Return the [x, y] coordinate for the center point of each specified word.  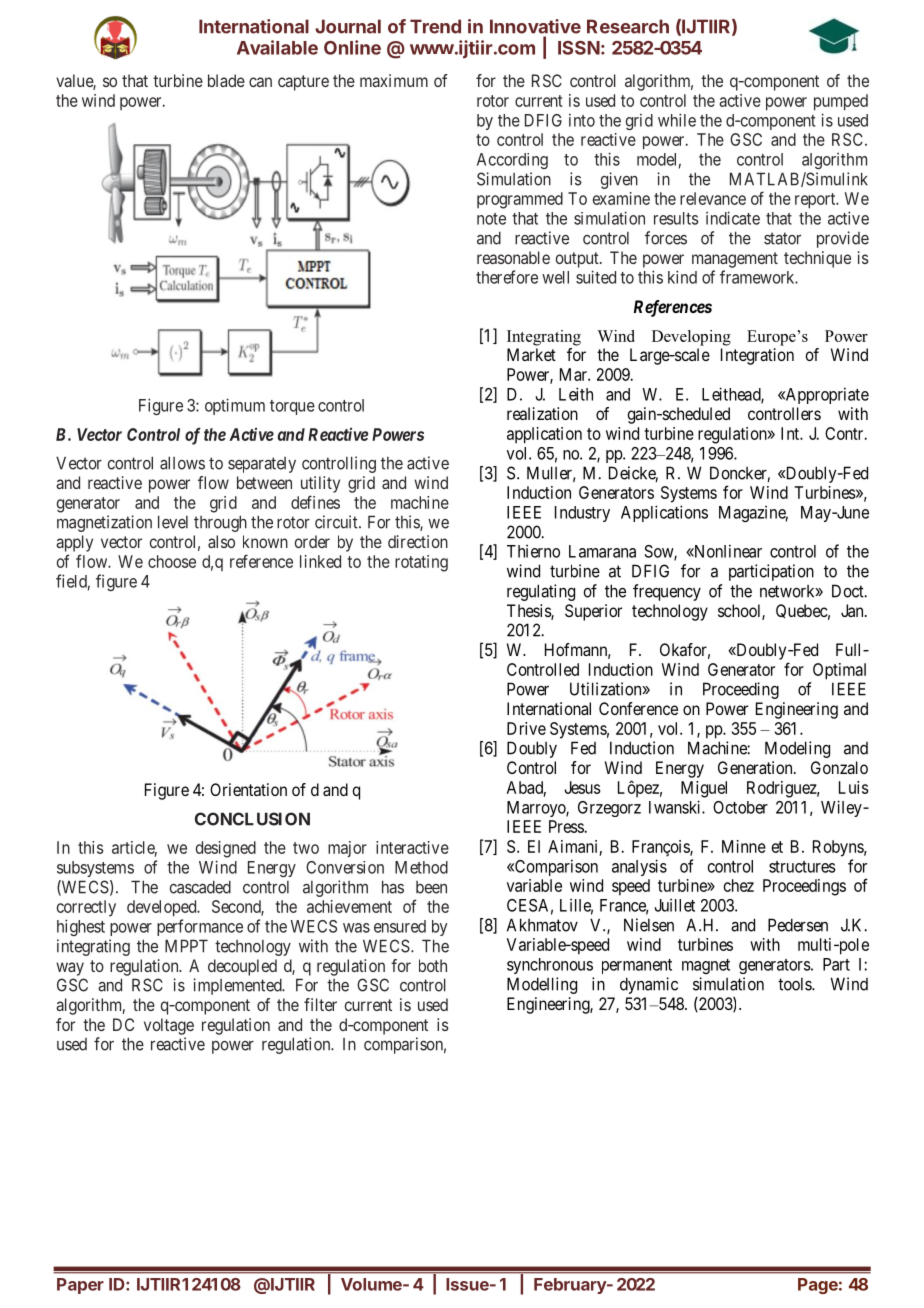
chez [739, 885]
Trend [435, 26]
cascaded [200, 887]
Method [421, 867]
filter [320, 1004]
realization [542, 413]
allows [182, 463]
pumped [841, 102]
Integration [757, 356]
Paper [80, 1286]
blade [226, 80]
